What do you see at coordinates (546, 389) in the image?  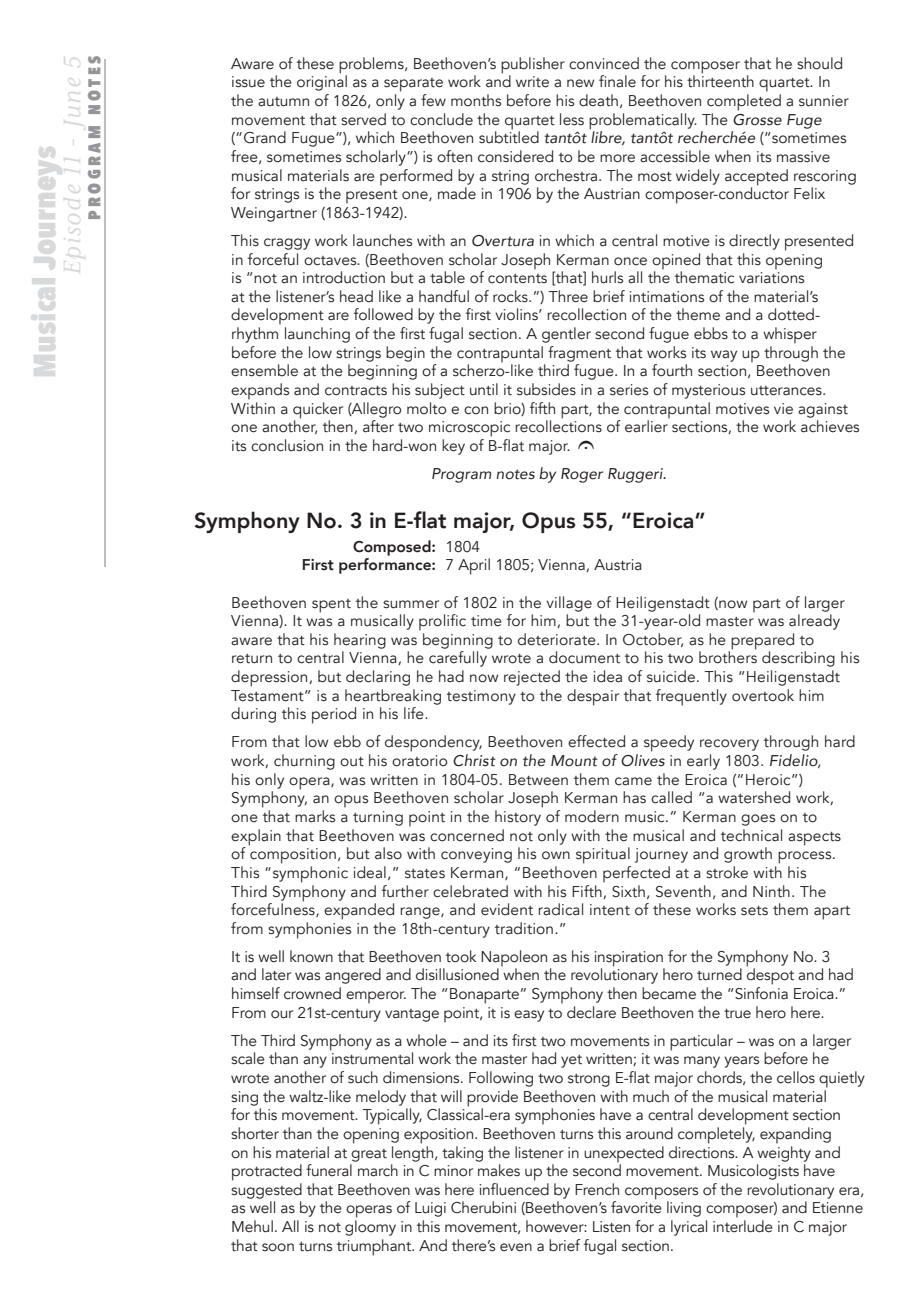 I see `subsides` at bounding box center [546, 389].
